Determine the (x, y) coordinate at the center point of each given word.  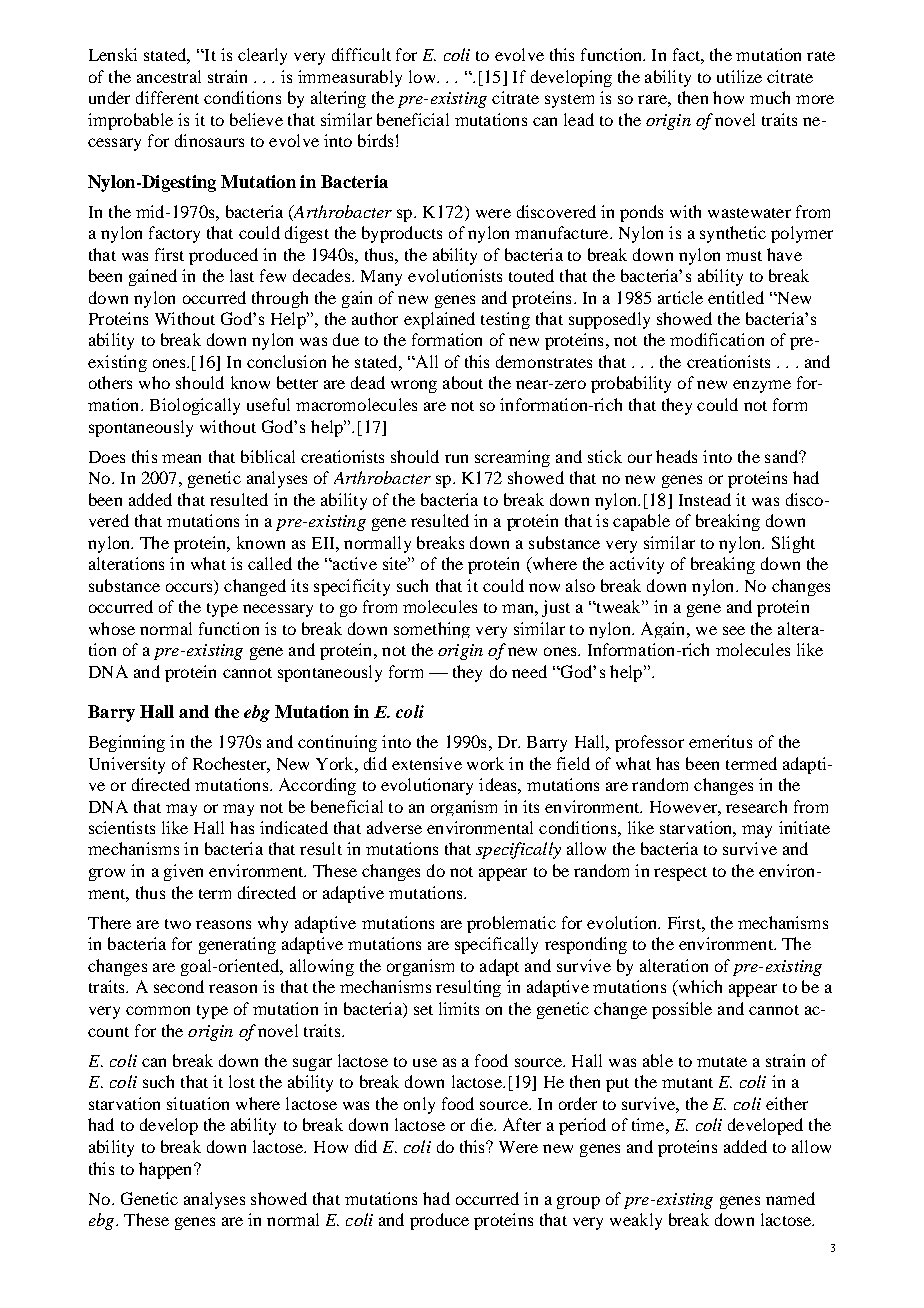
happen (167, 1170)
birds (375, 140)
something (432, 630)
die (483, 1124)
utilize (739, 76)
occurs (189, 587)
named (790, 1198)
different (167, 97)
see (734, 630)
